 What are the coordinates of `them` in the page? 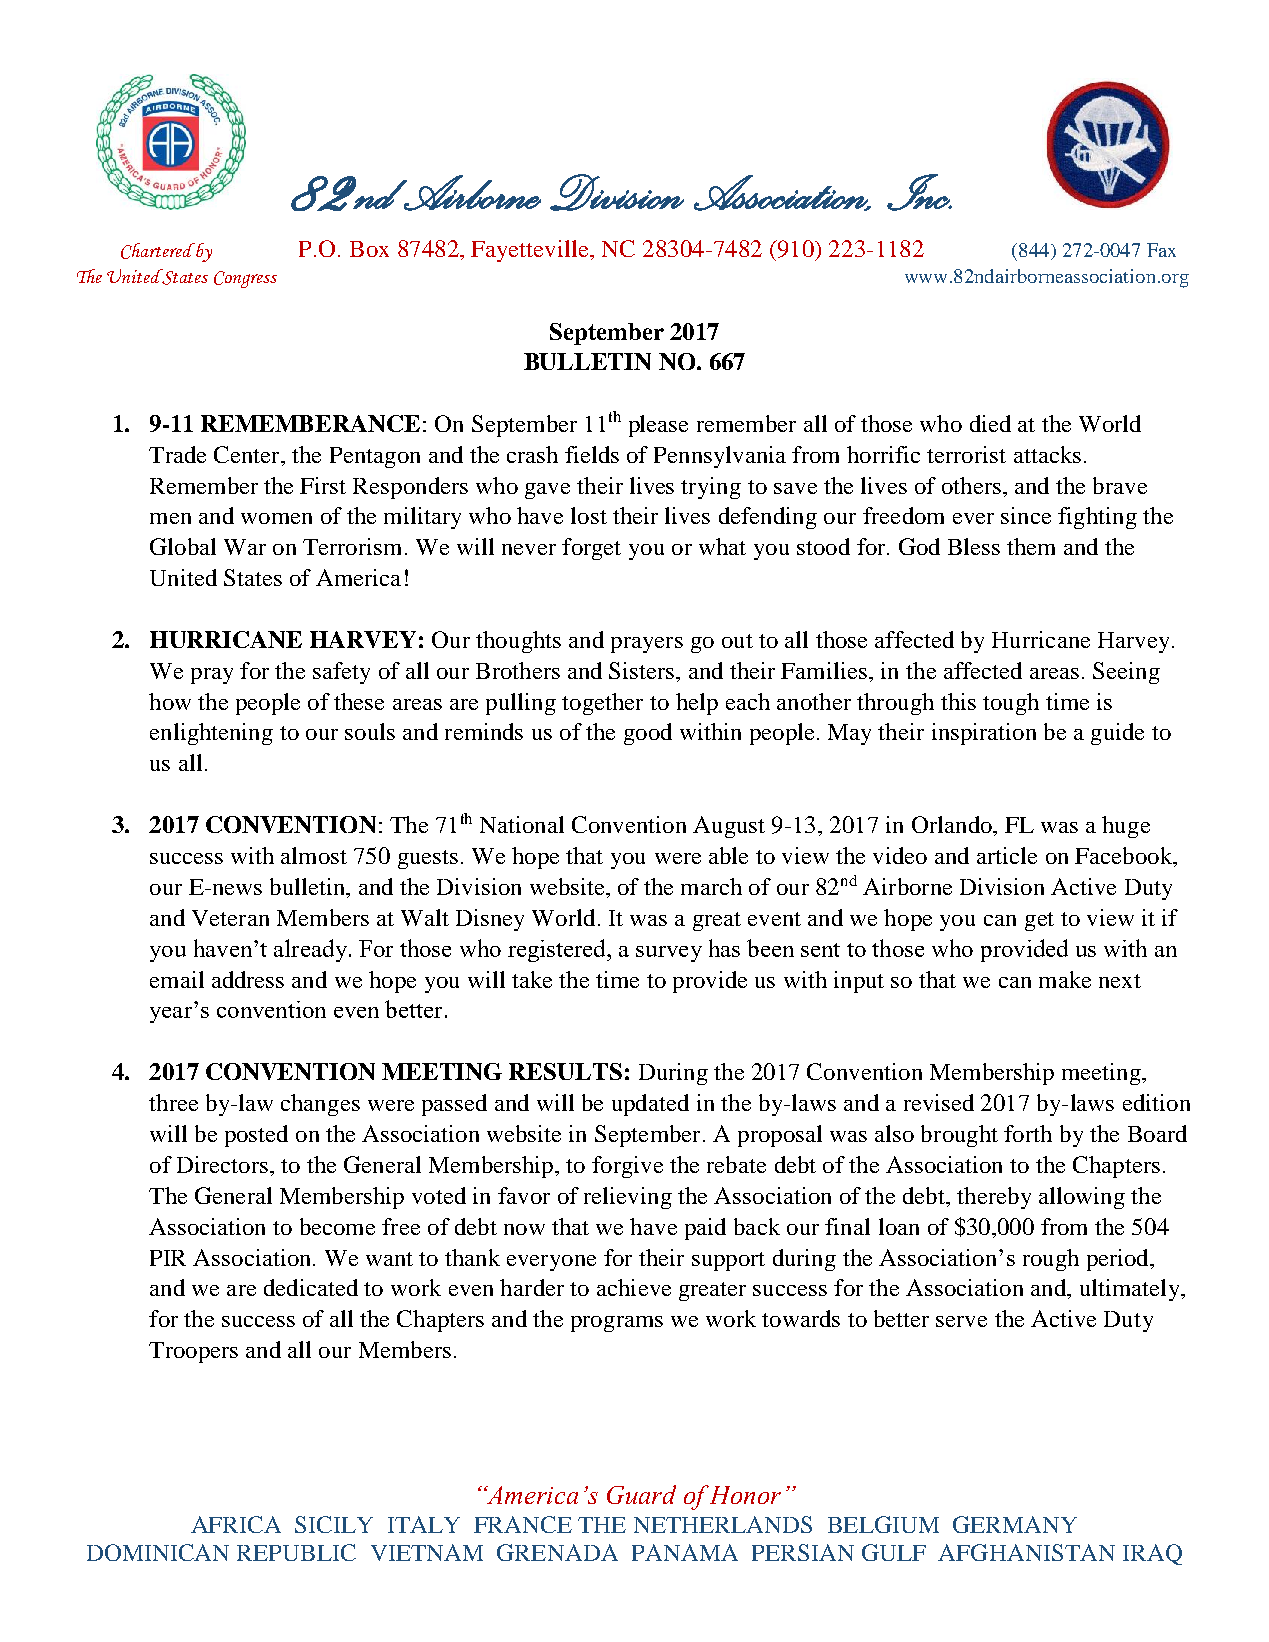 It's located at (1031, 546).
